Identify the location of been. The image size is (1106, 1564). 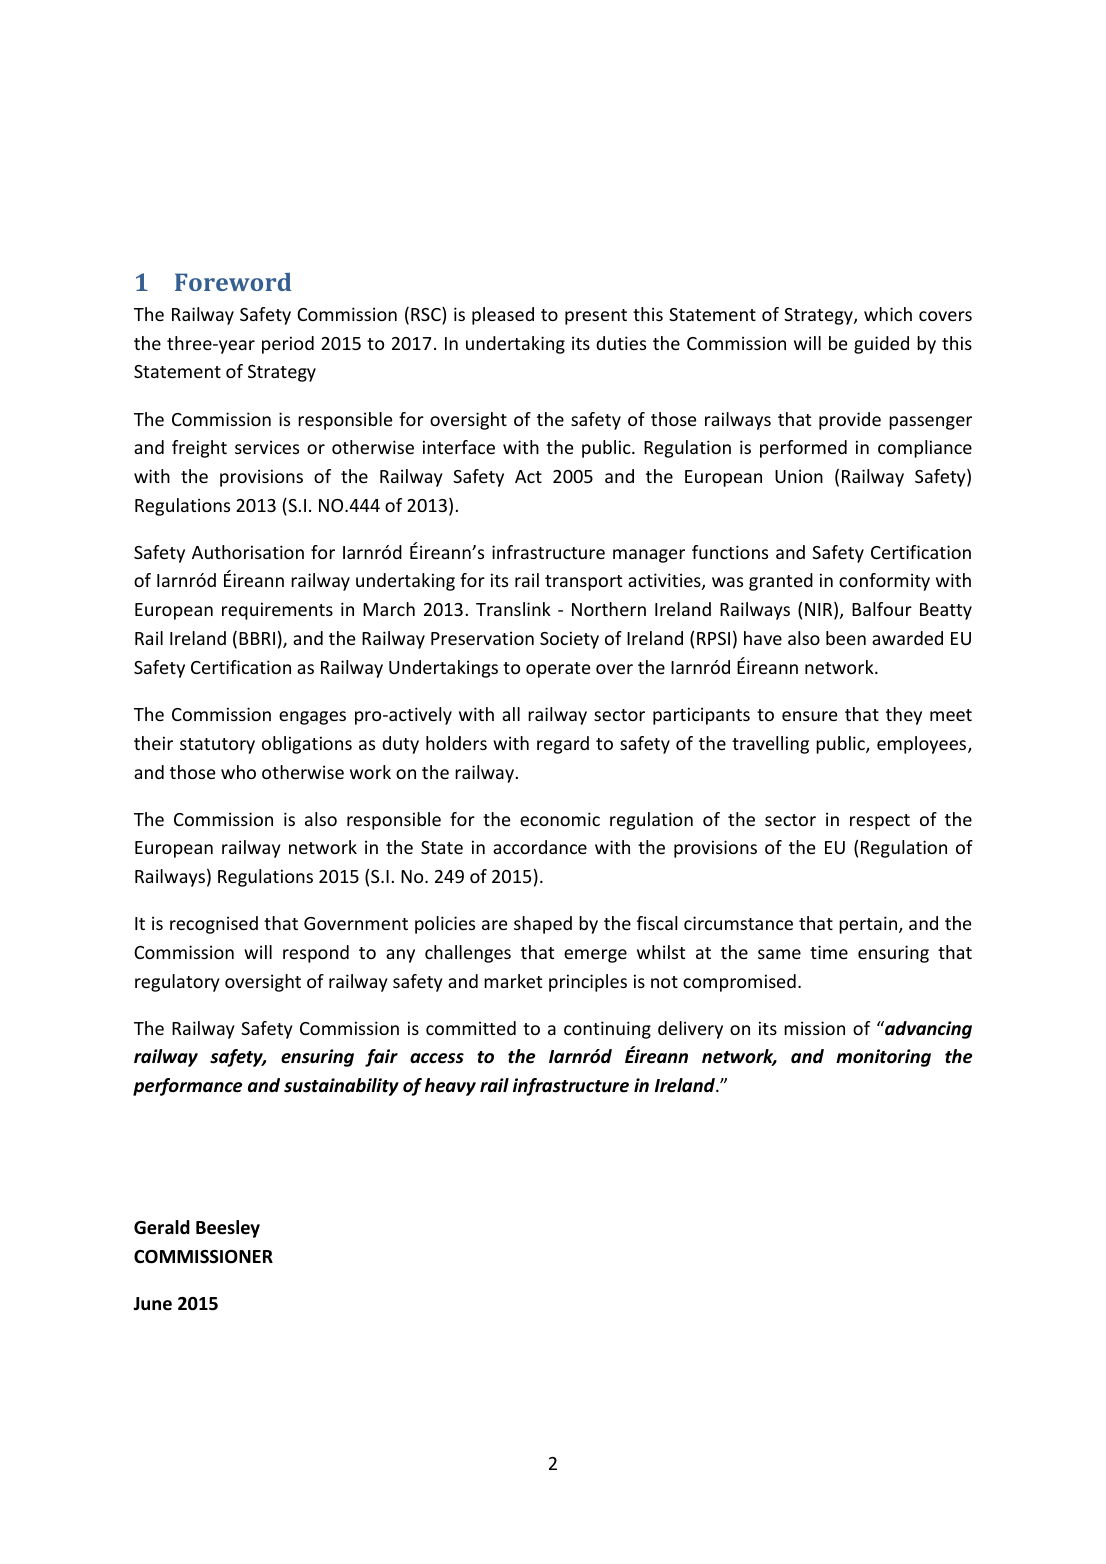
(846, 638).
